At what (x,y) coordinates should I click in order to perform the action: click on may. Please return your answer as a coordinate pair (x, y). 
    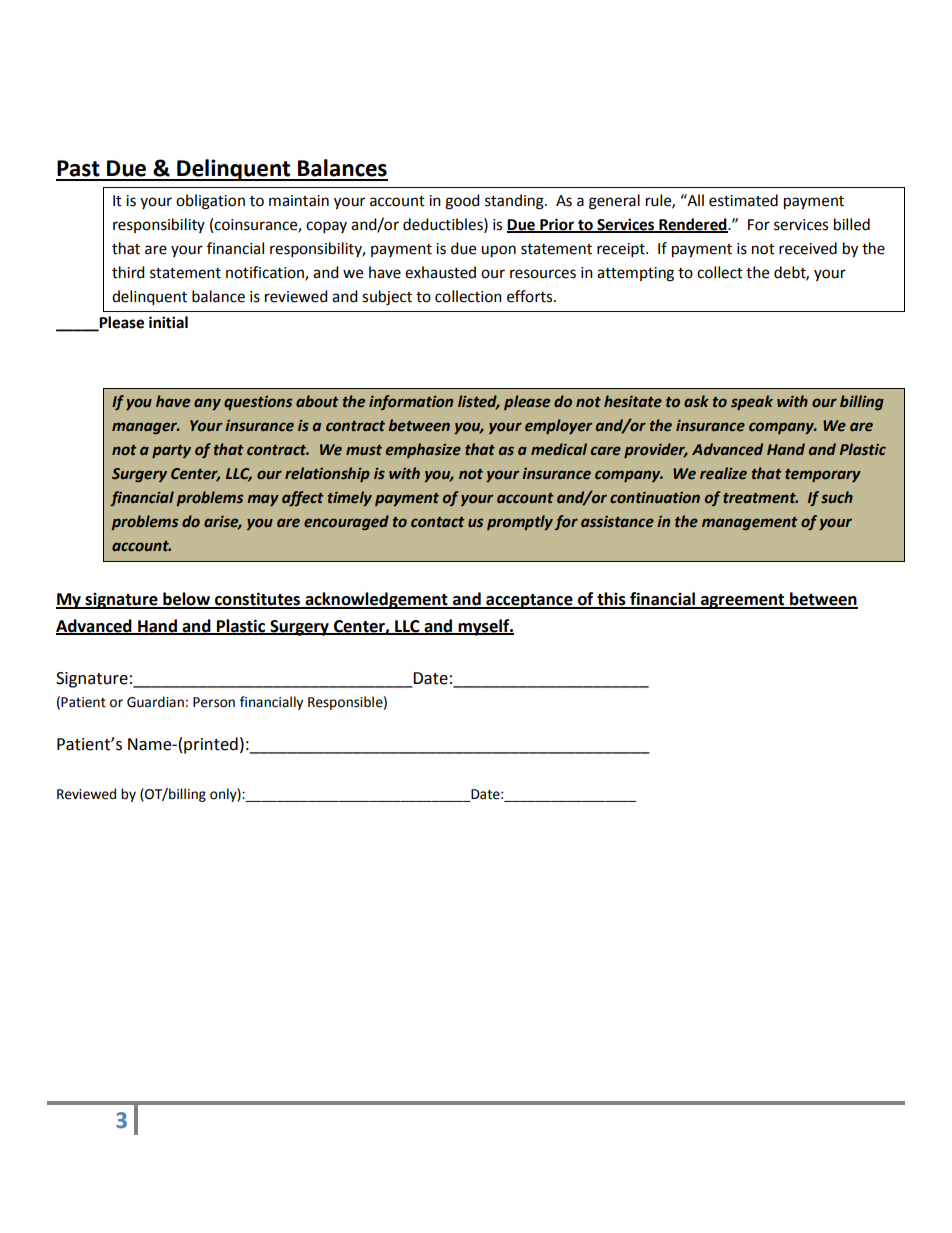
    Looking at the image, I should click on (263, 500).
